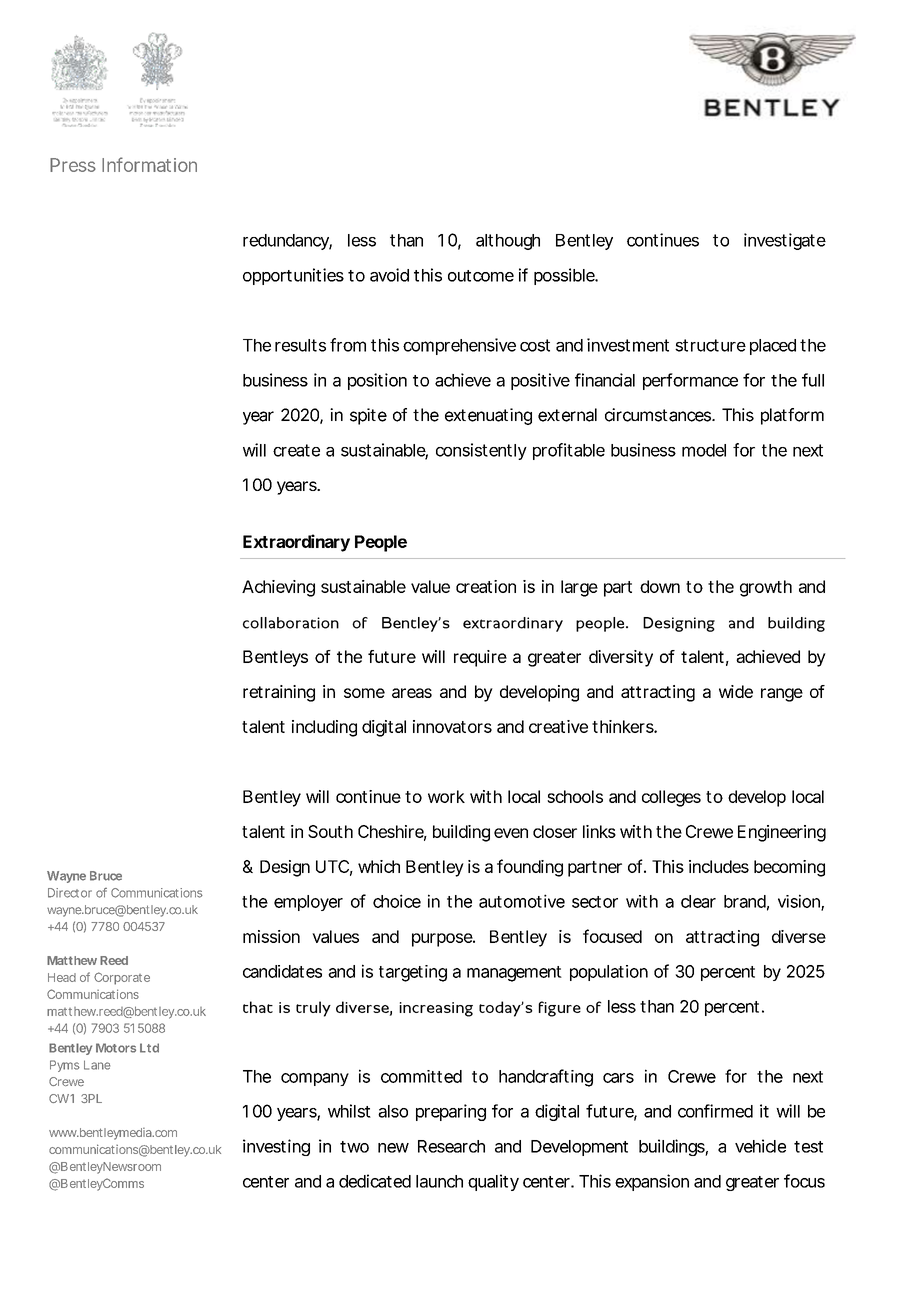 The height and width of the document is (1308, 924). Describe the element at coordinates (508, 242) in the document. I see `although` at that location.
